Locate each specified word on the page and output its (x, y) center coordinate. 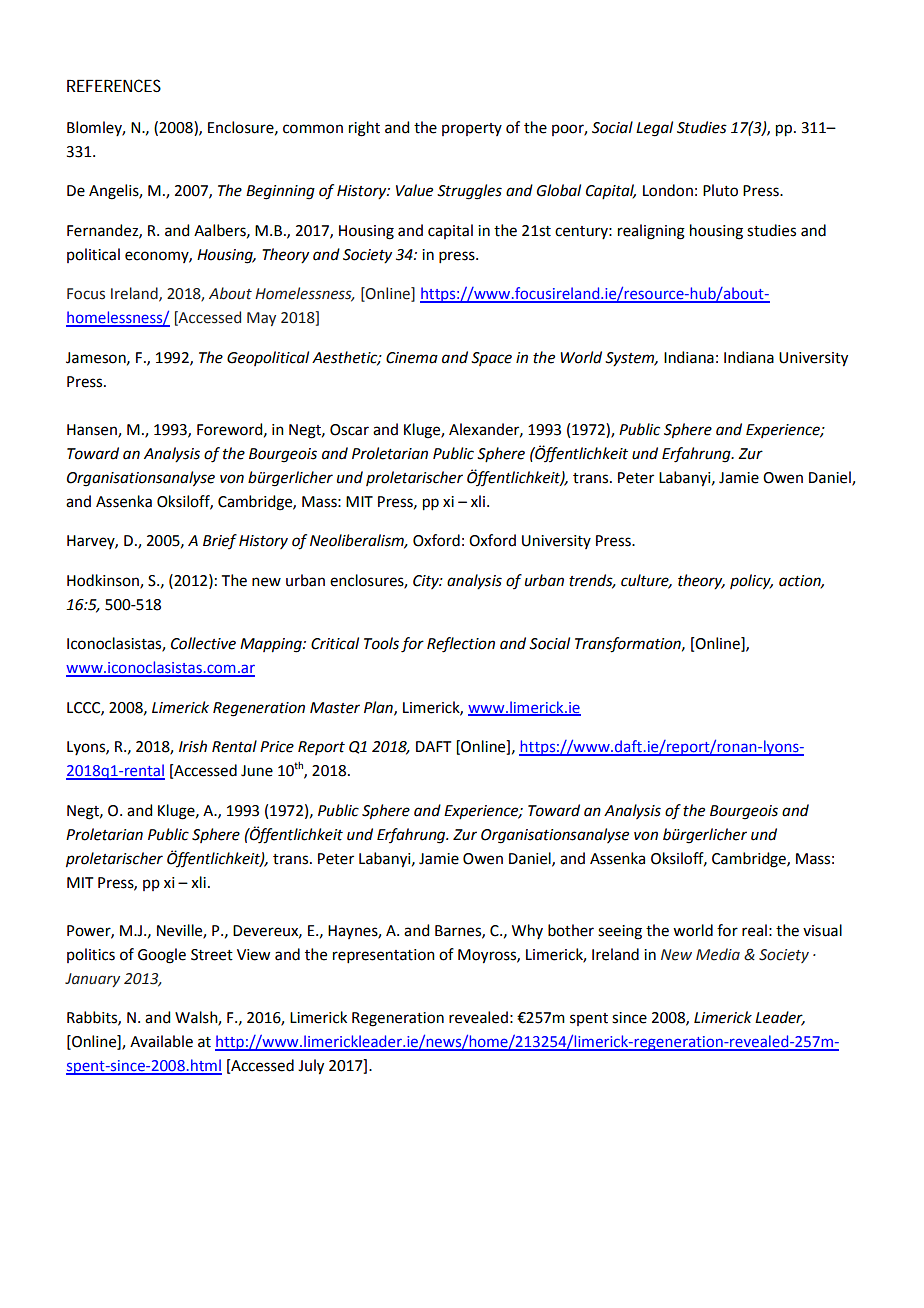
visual (822, 930)
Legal (654, 129)
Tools (381, 643)
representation (384, 956)
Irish (193, 746)
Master (335, 708)
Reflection (461, 645)
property (472, 129)
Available (161, 1041)
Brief (220, 541)
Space (491, 359)
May (261, 319)
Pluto (720, 190)
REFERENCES (114, 85)
